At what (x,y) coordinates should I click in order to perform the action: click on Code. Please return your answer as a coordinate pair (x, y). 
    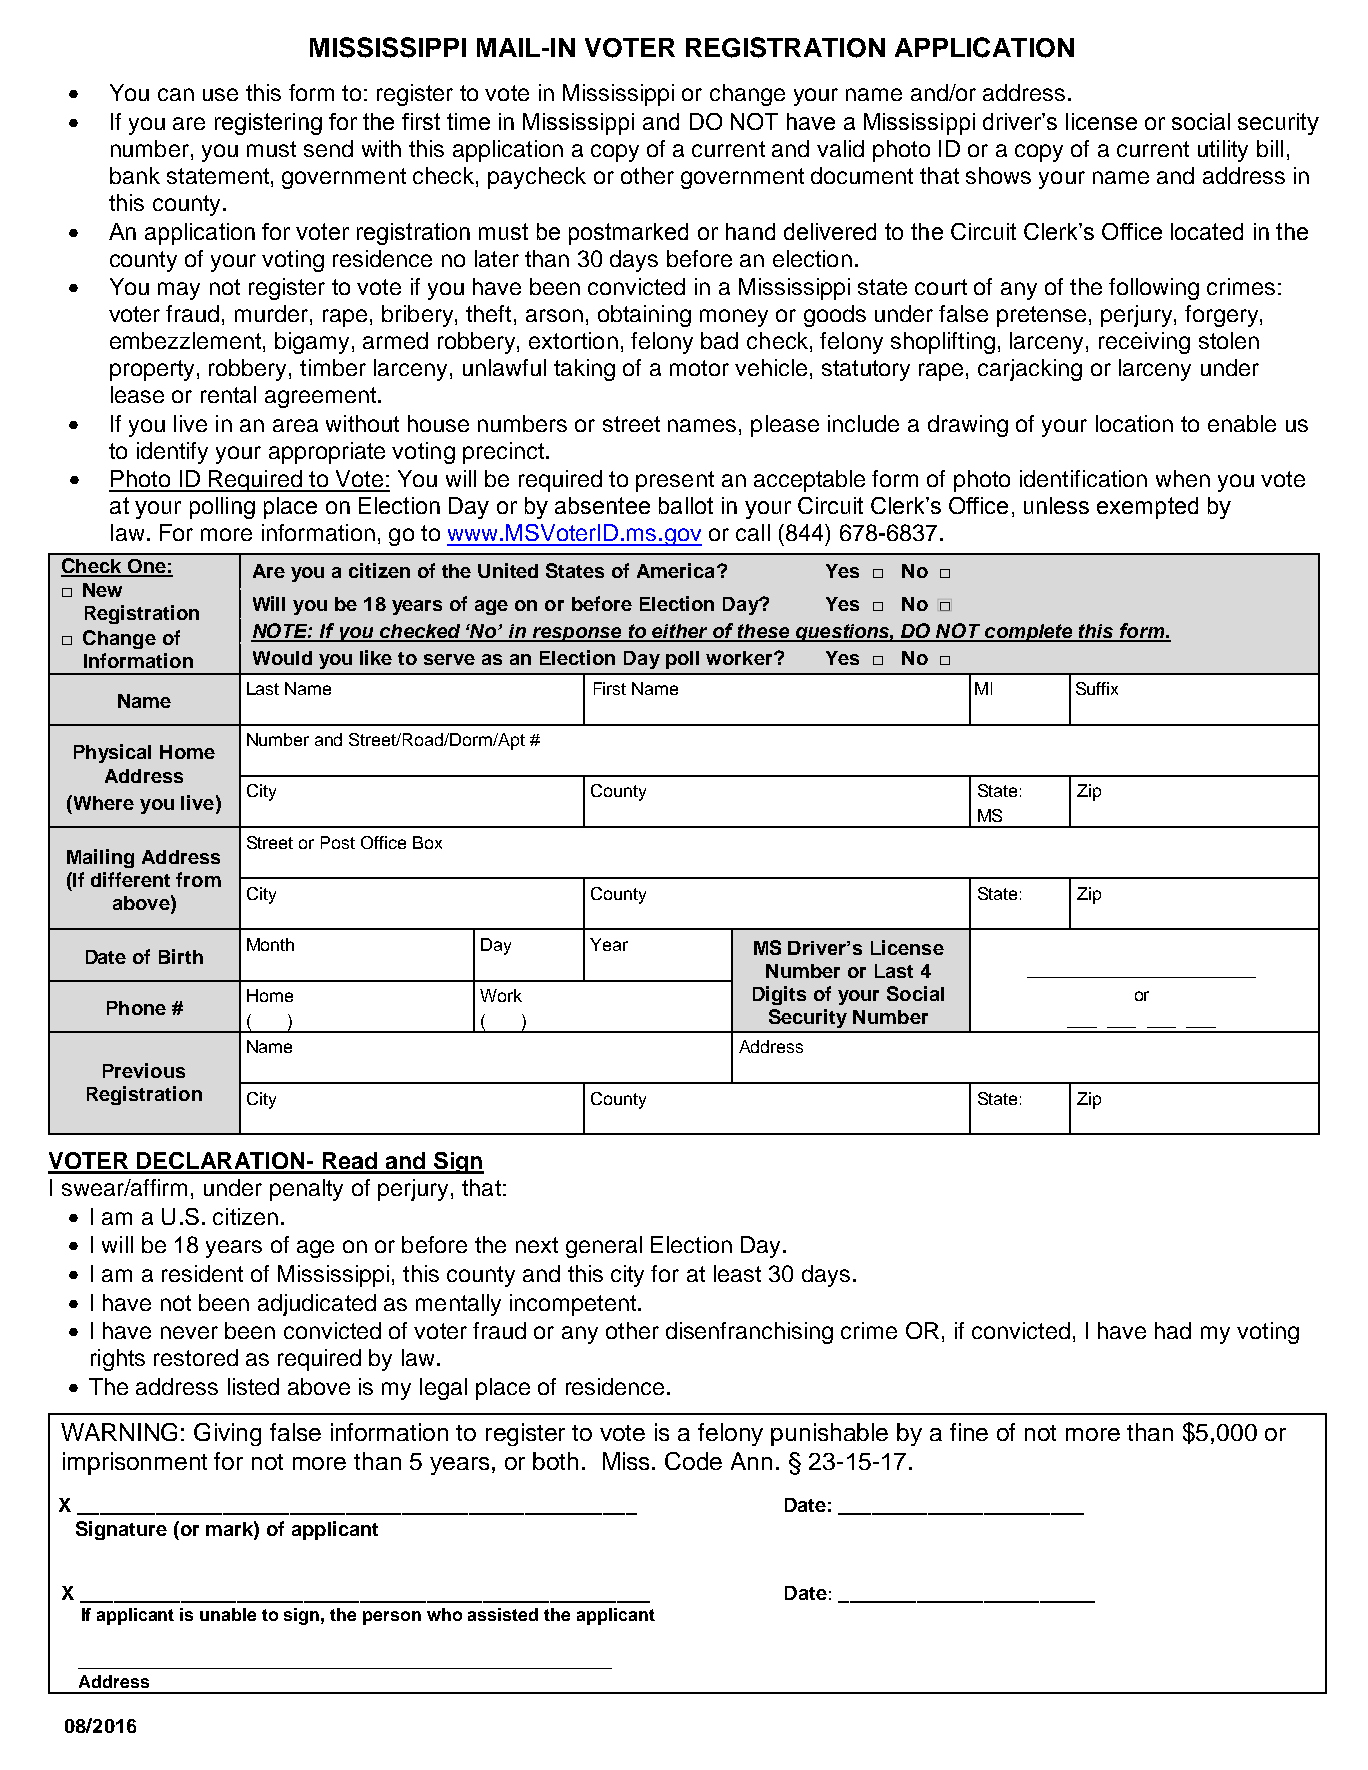
    Looking at the image, I should click on (693, 1461).
